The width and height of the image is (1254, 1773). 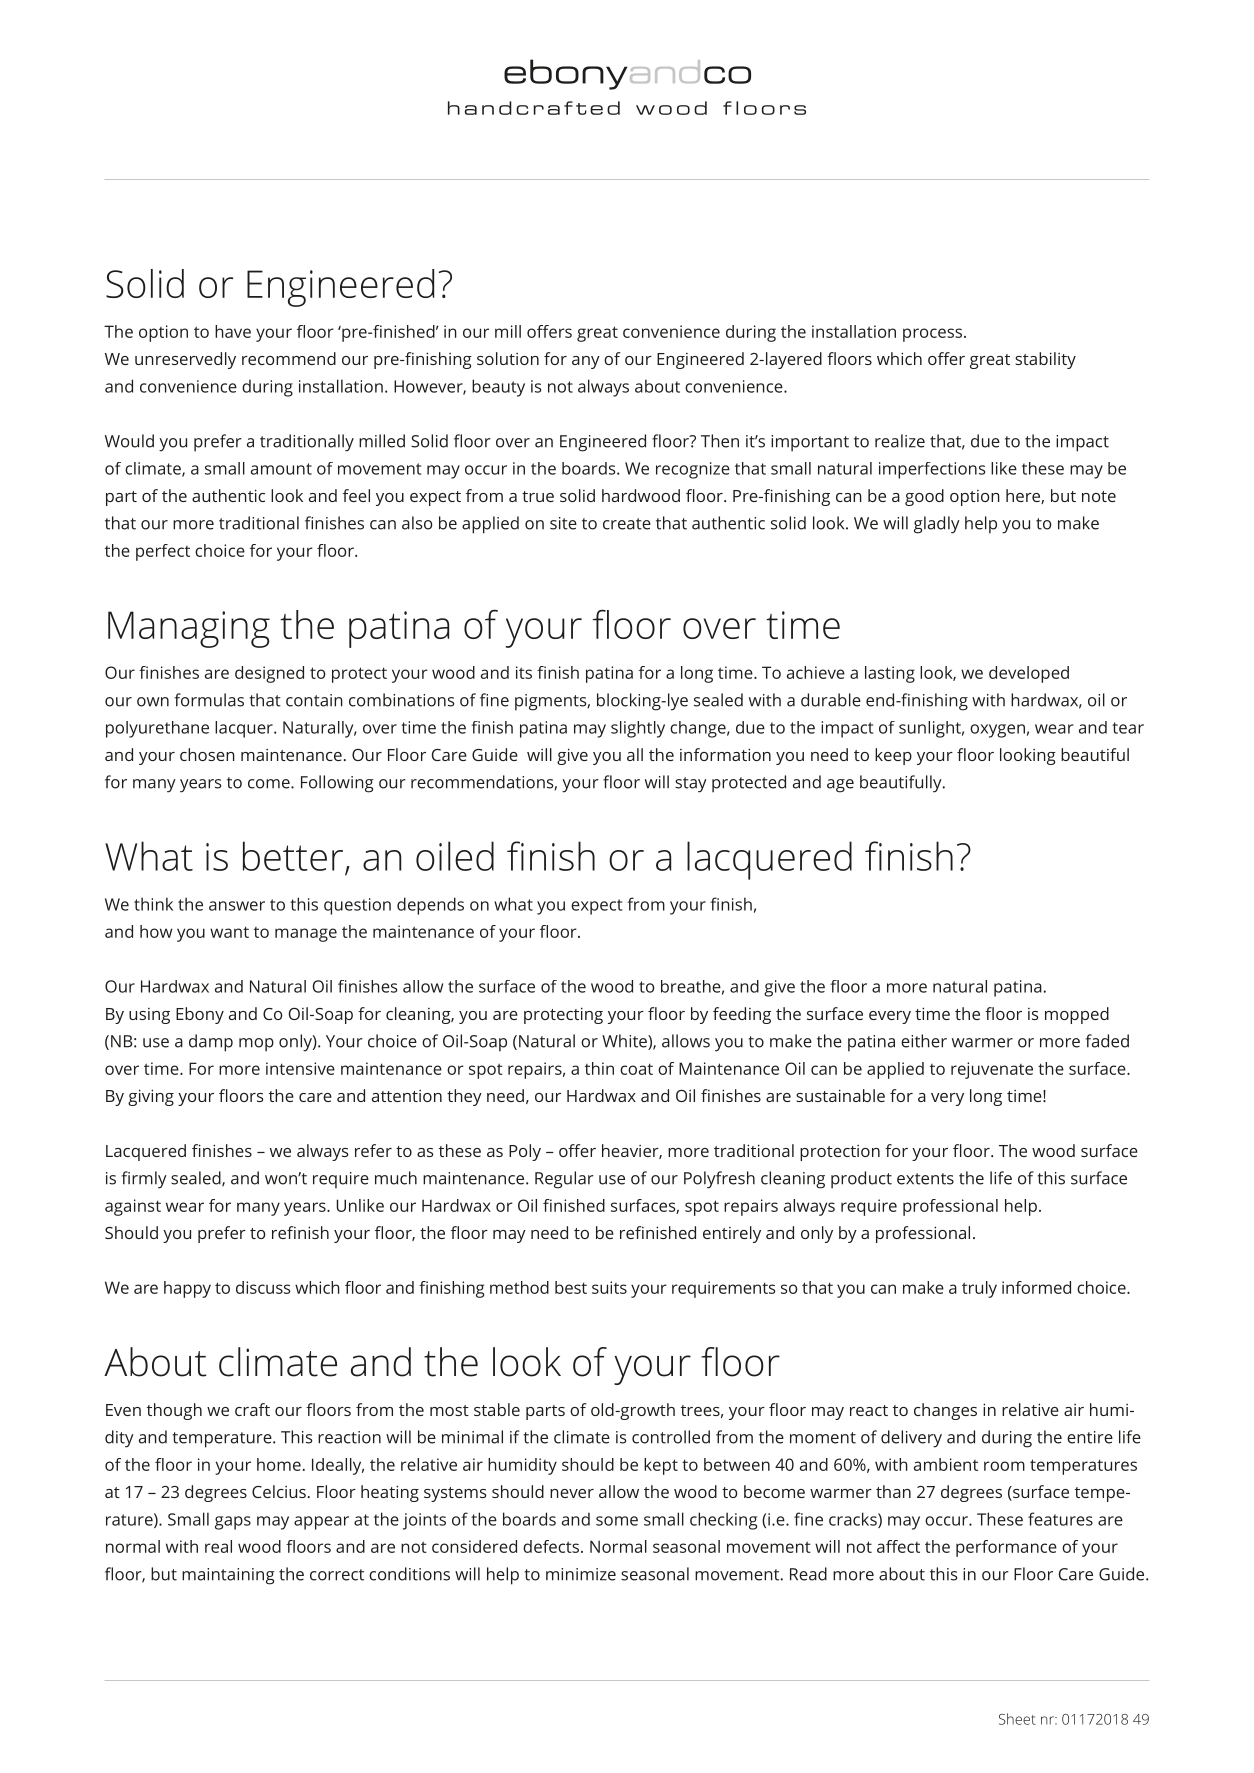 I want to click on Sheet, so click(x=1017, y=1719).
